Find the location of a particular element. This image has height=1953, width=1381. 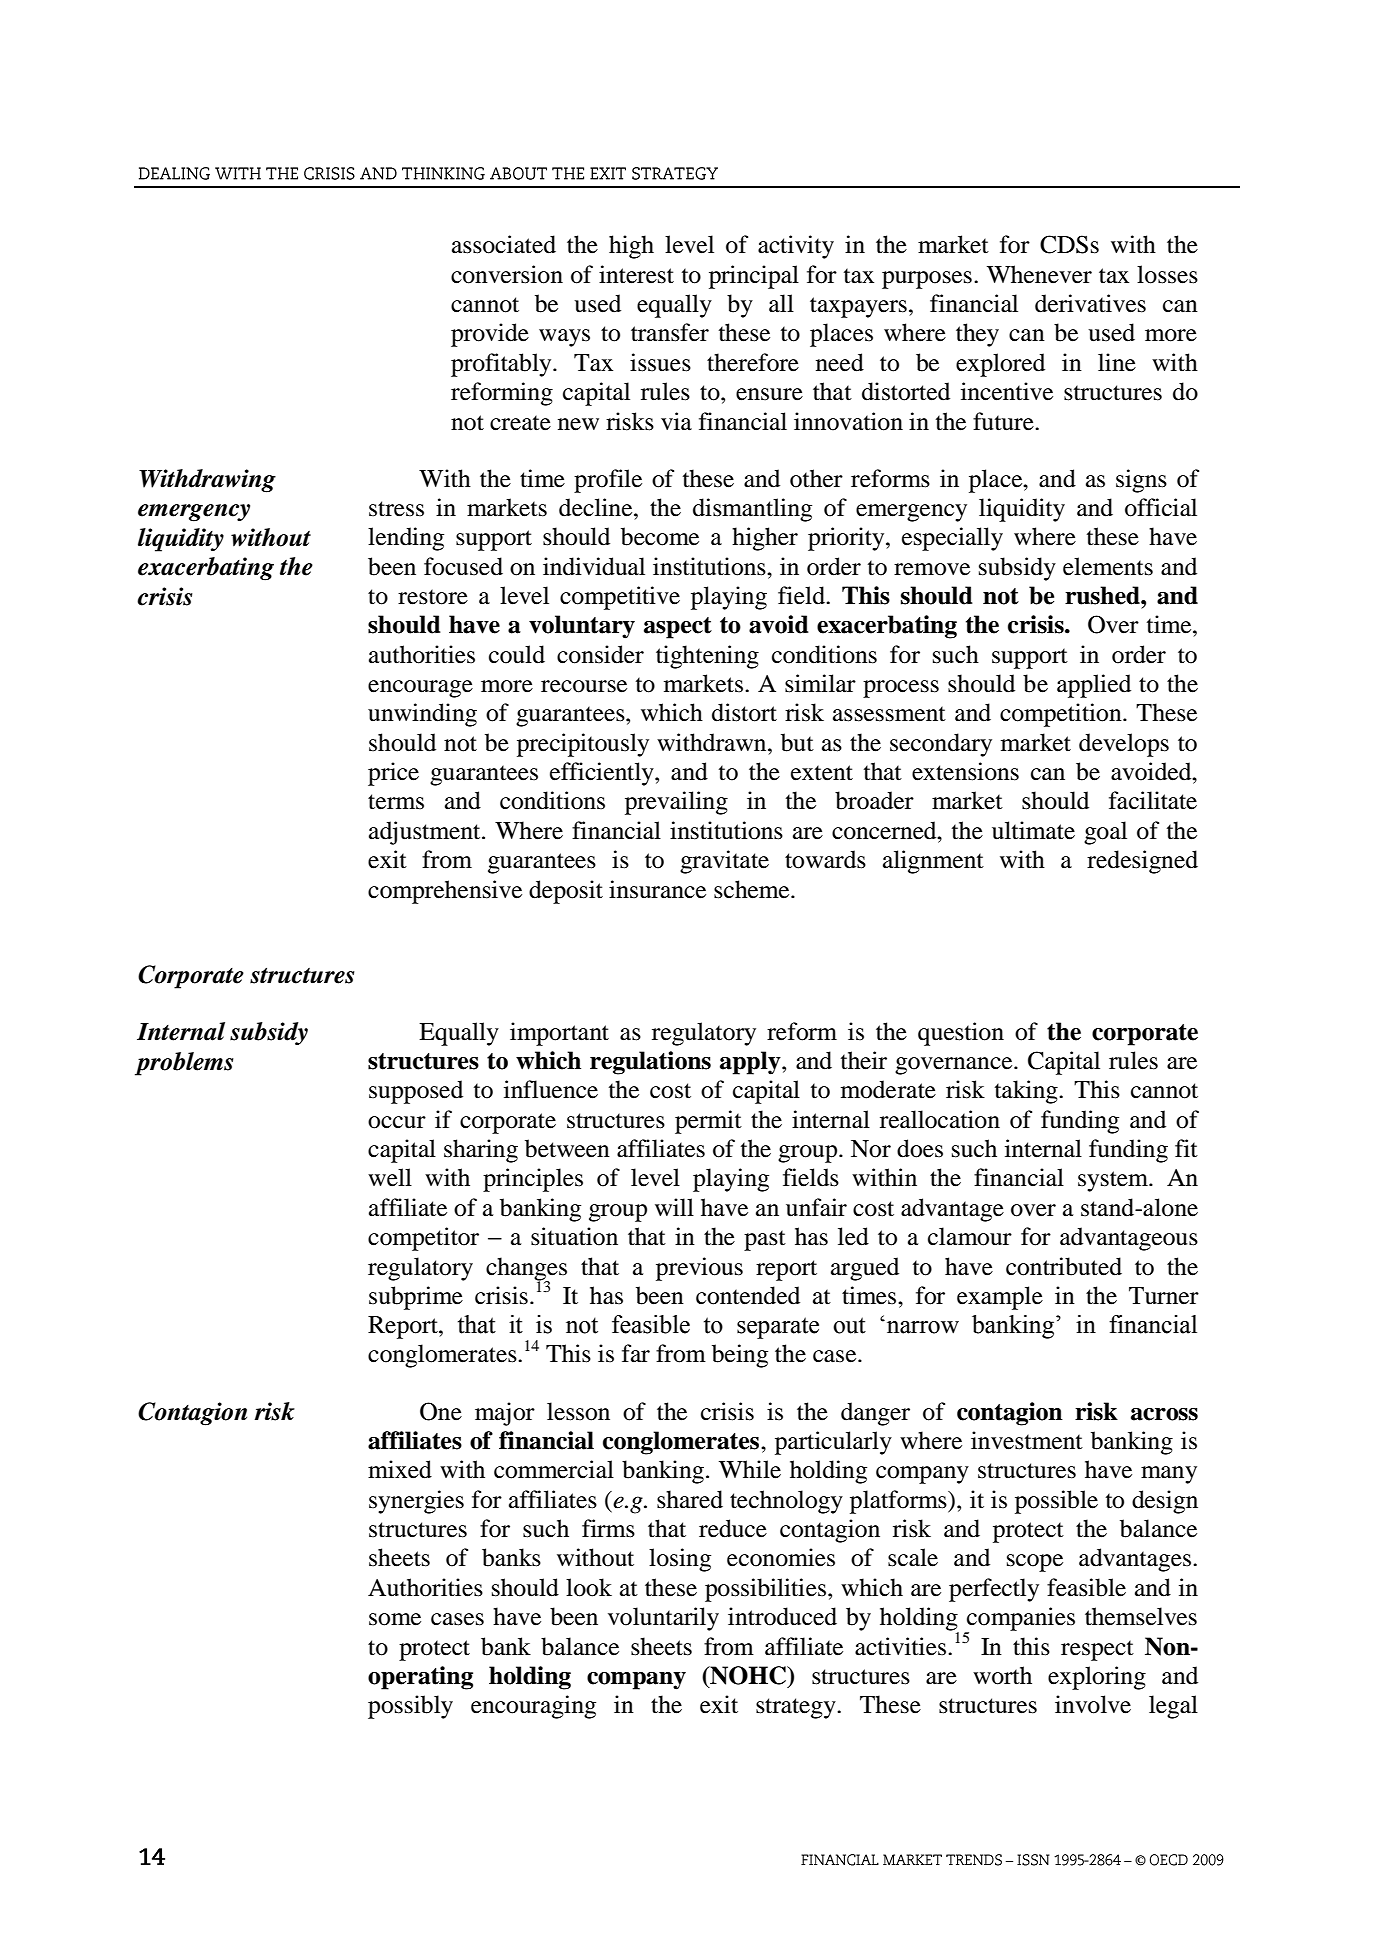

some is located at coordinates (395, 1619).
